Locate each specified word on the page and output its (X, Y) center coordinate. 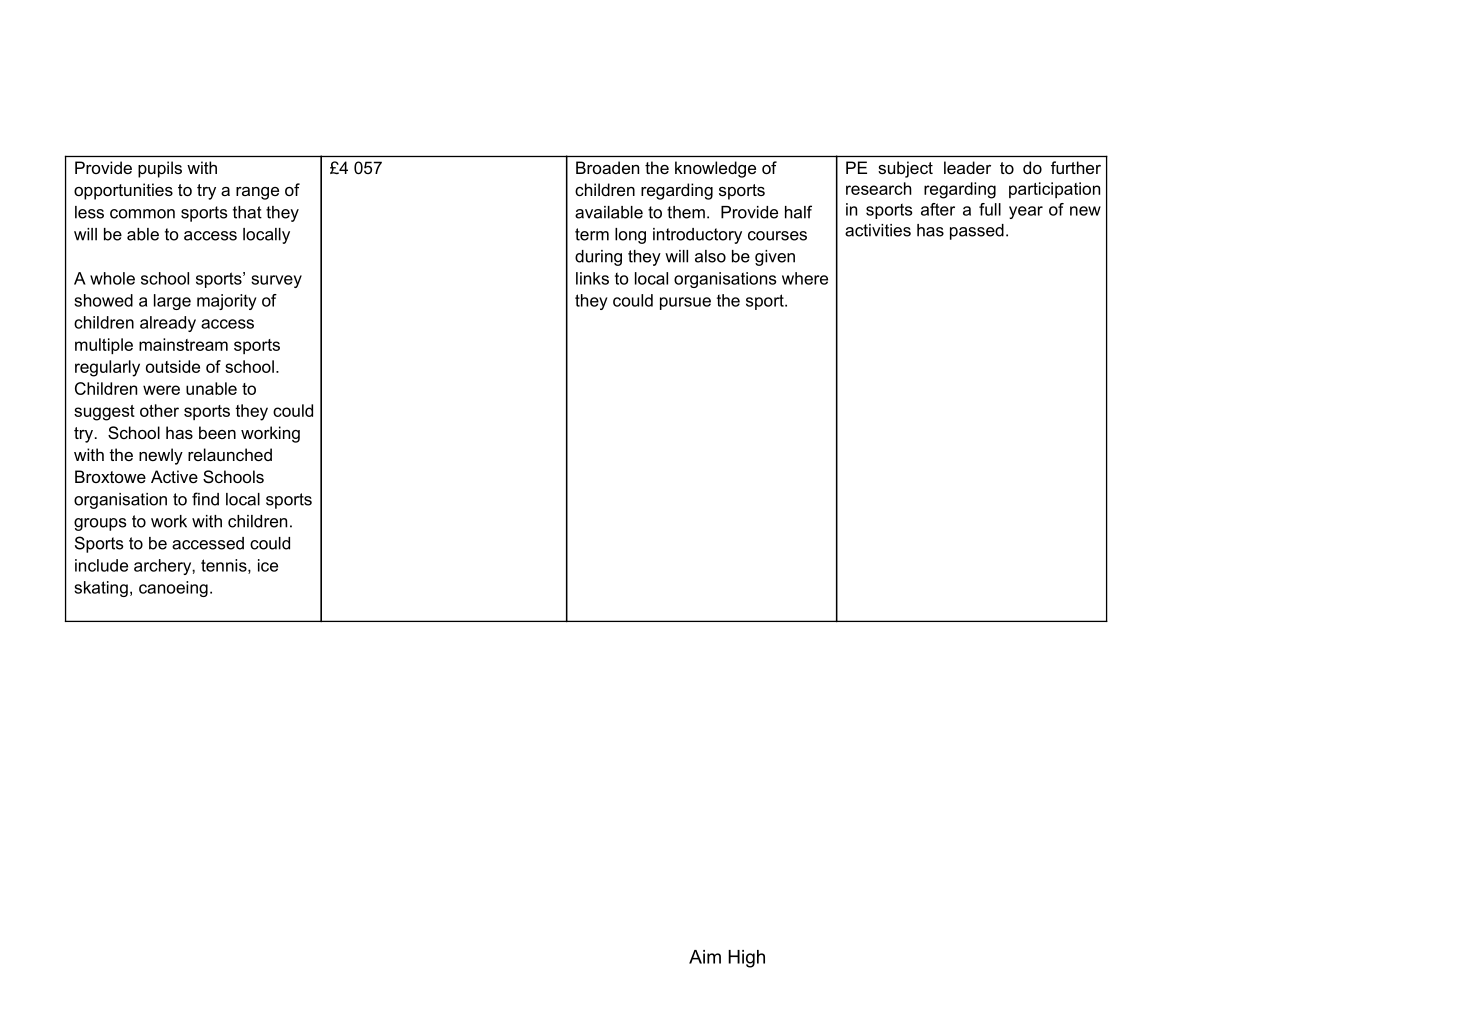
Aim (705, 957)
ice (268, 565)
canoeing (173, 589)
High (746, 959)
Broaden (607, 167)
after (938, 209)
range (257, 193)
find (205, 499)
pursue (685, 303)
